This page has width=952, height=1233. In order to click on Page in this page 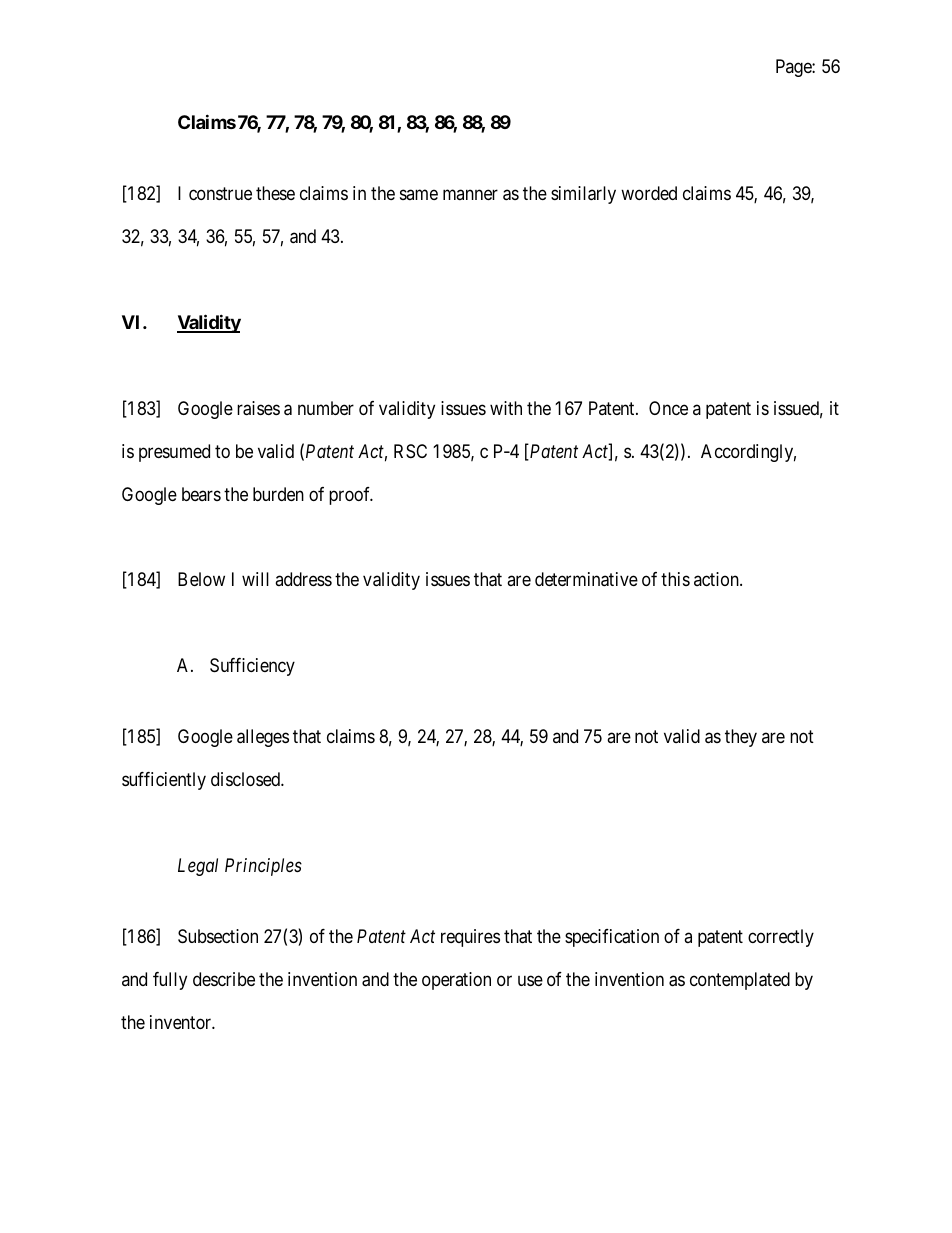, I will do `click(794, 68)`.
